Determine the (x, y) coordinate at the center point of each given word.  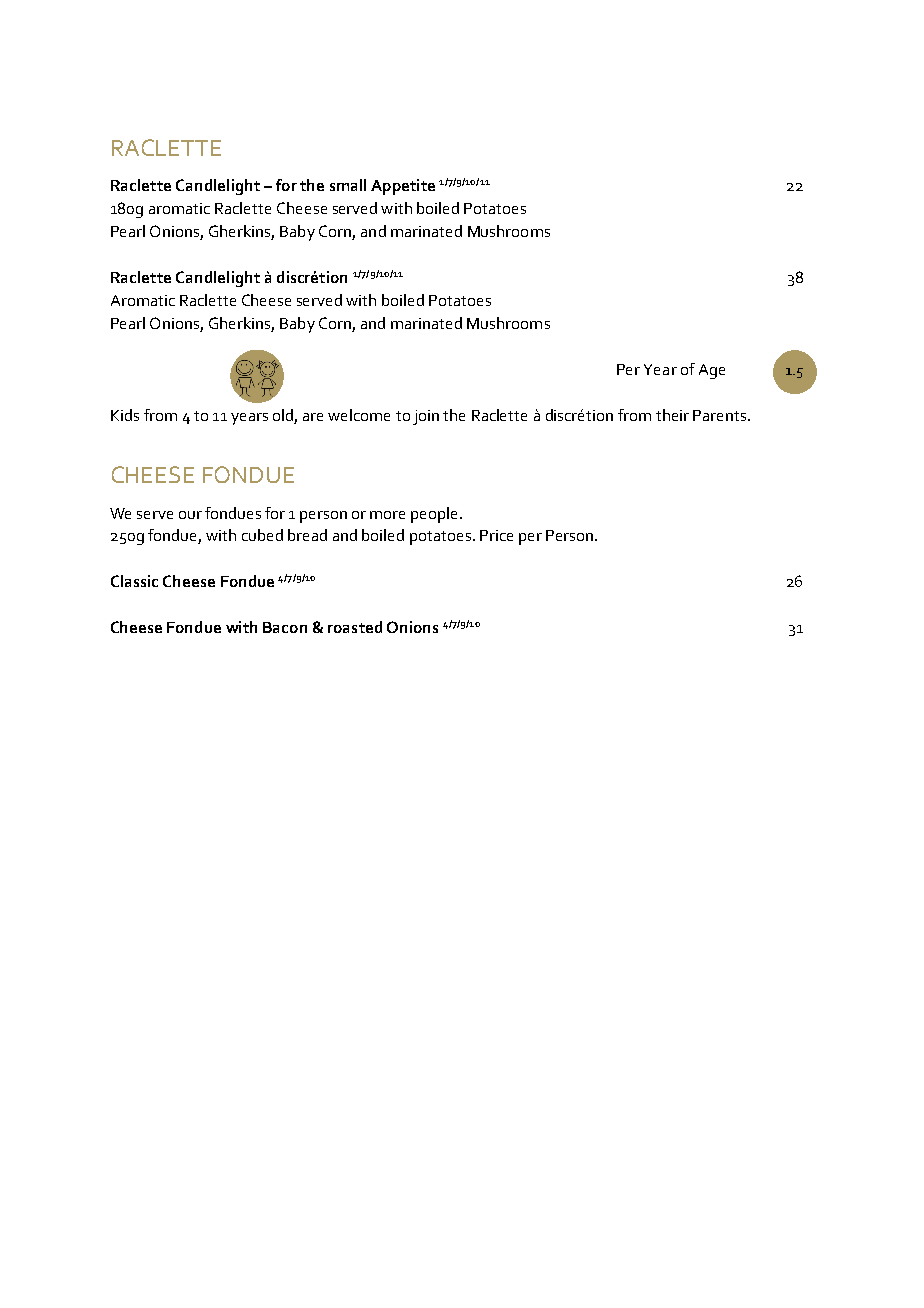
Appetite (403, 187)
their (672, 415)
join (426, 417)
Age (712, 371)
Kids (125, 415)
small (348, 185)
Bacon (285, 627)
